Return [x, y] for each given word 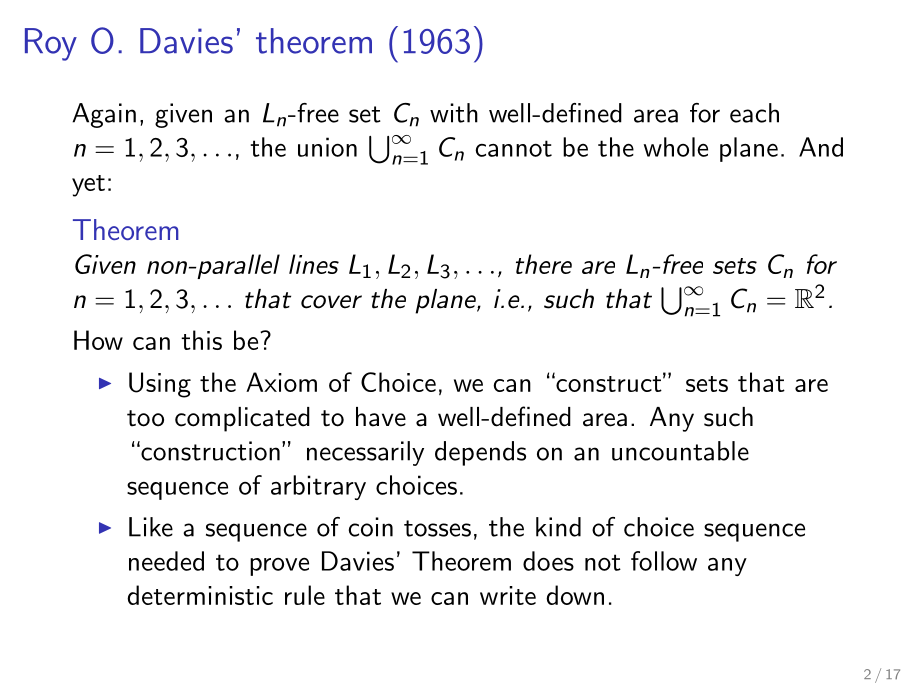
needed [166, 561]
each [754, 113]
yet [88, 186]
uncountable [680, 451]
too [145, 418]
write [508, 595]
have [381, 417]
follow [664, 561]
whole [676, 147]
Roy [51, 44]
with [454, 113]
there [544, 264]
